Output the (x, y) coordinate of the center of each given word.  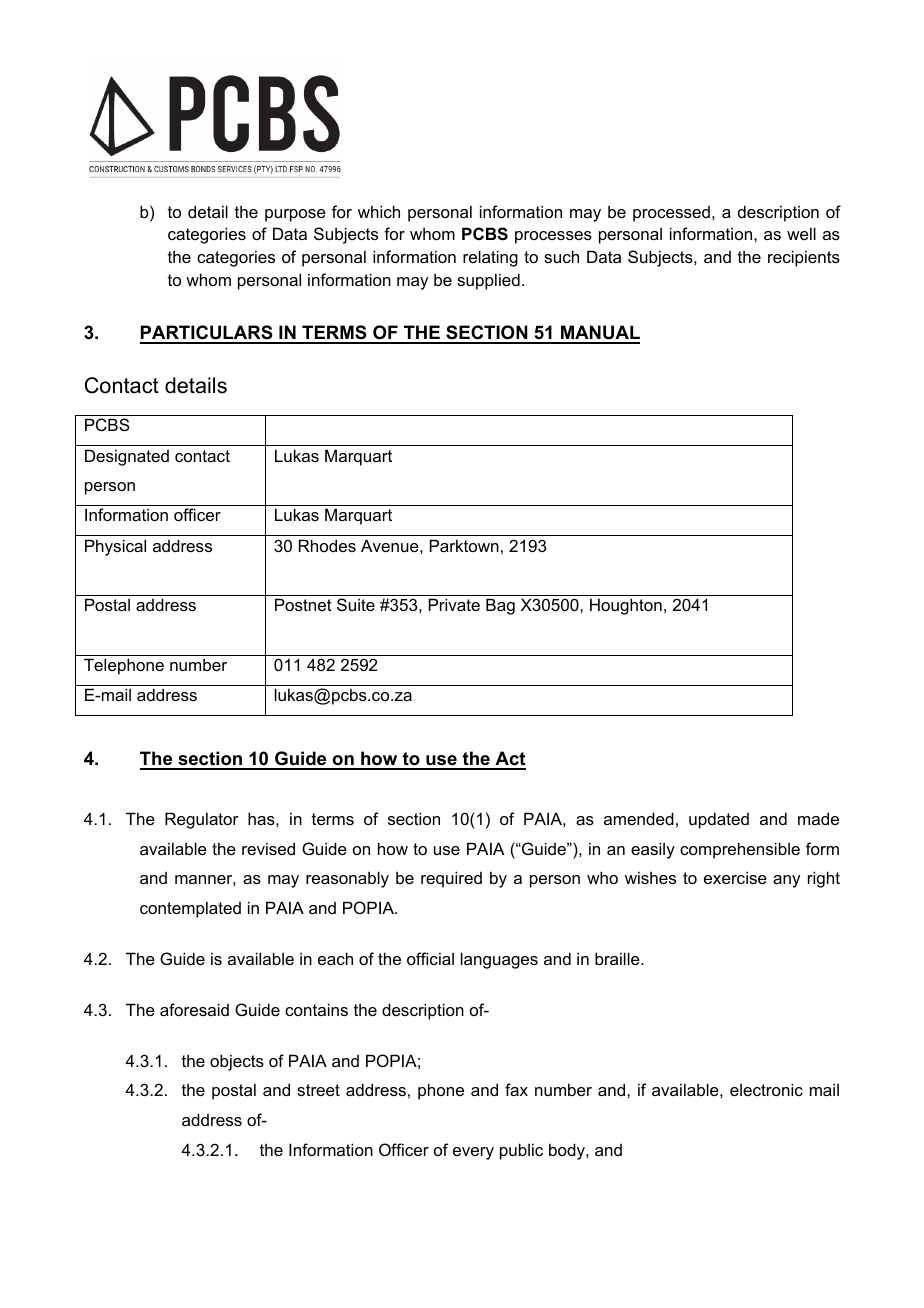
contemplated (190, 909)
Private (454, 604)
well (801, 233)
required (451, 879)
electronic (766, 1089)
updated (719, 820)
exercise (735, 877)
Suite (356, 604)
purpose (295, 215)
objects (237, 1062)
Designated (127, 457)
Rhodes (327, 545)
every (473, 1153)
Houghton (626, 606)
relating (490, 258)
